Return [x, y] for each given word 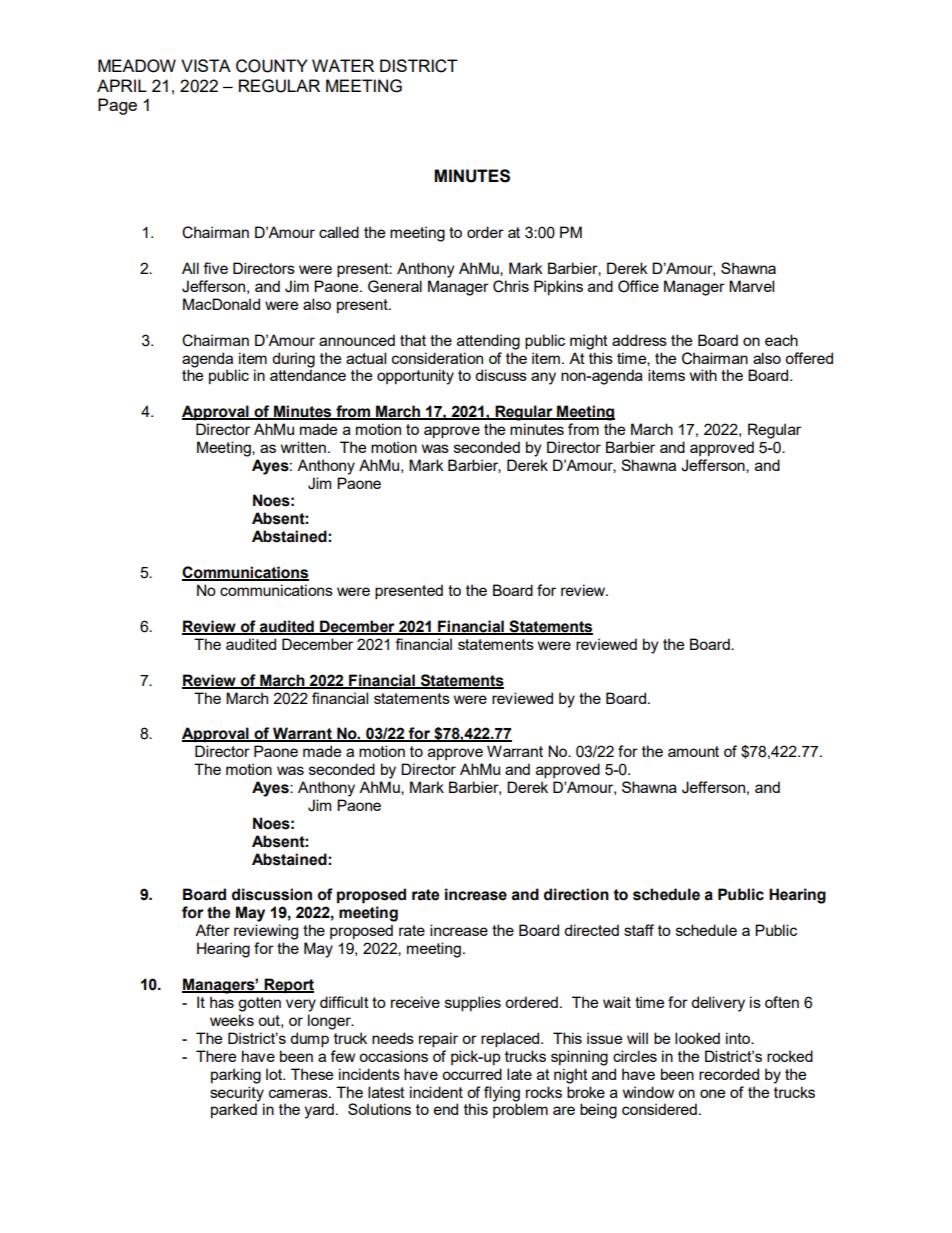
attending [488, 342]
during [293, 360]
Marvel [751, 286]
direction [576, 894]
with [703, 375]
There [216, 1056]
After [212, 930]
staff [639, 930]
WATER [343, 65]
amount [693, 751]
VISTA [206, 65]
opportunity [415, 377]
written [303, 447]
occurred [472, 1074]
